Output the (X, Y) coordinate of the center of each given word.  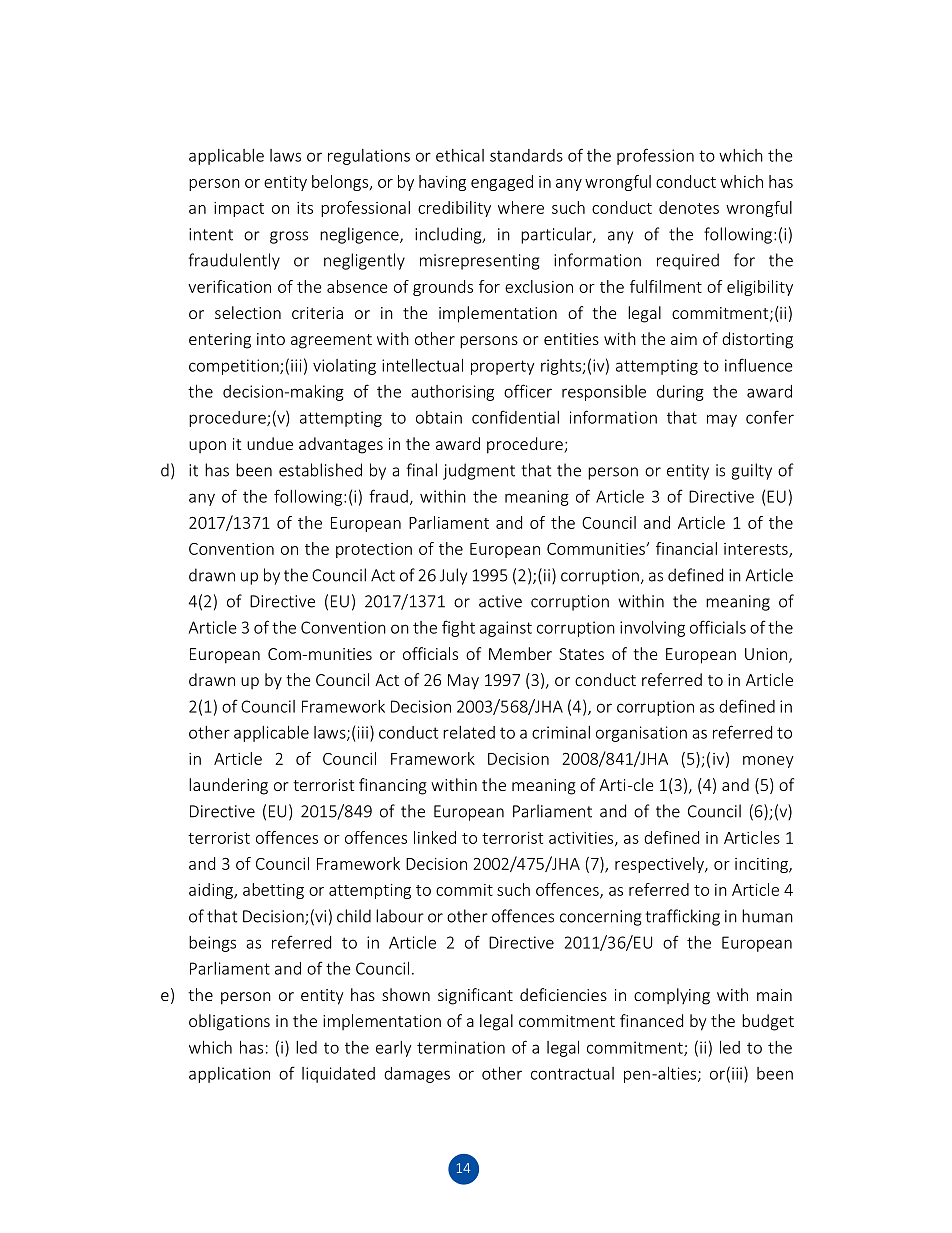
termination (461, 1047)
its (305, 208)
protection (374, 550)
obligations (229, 1022)
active (500, 601)
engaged (502, 183)
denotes (689, 207)
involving (652, 629)
